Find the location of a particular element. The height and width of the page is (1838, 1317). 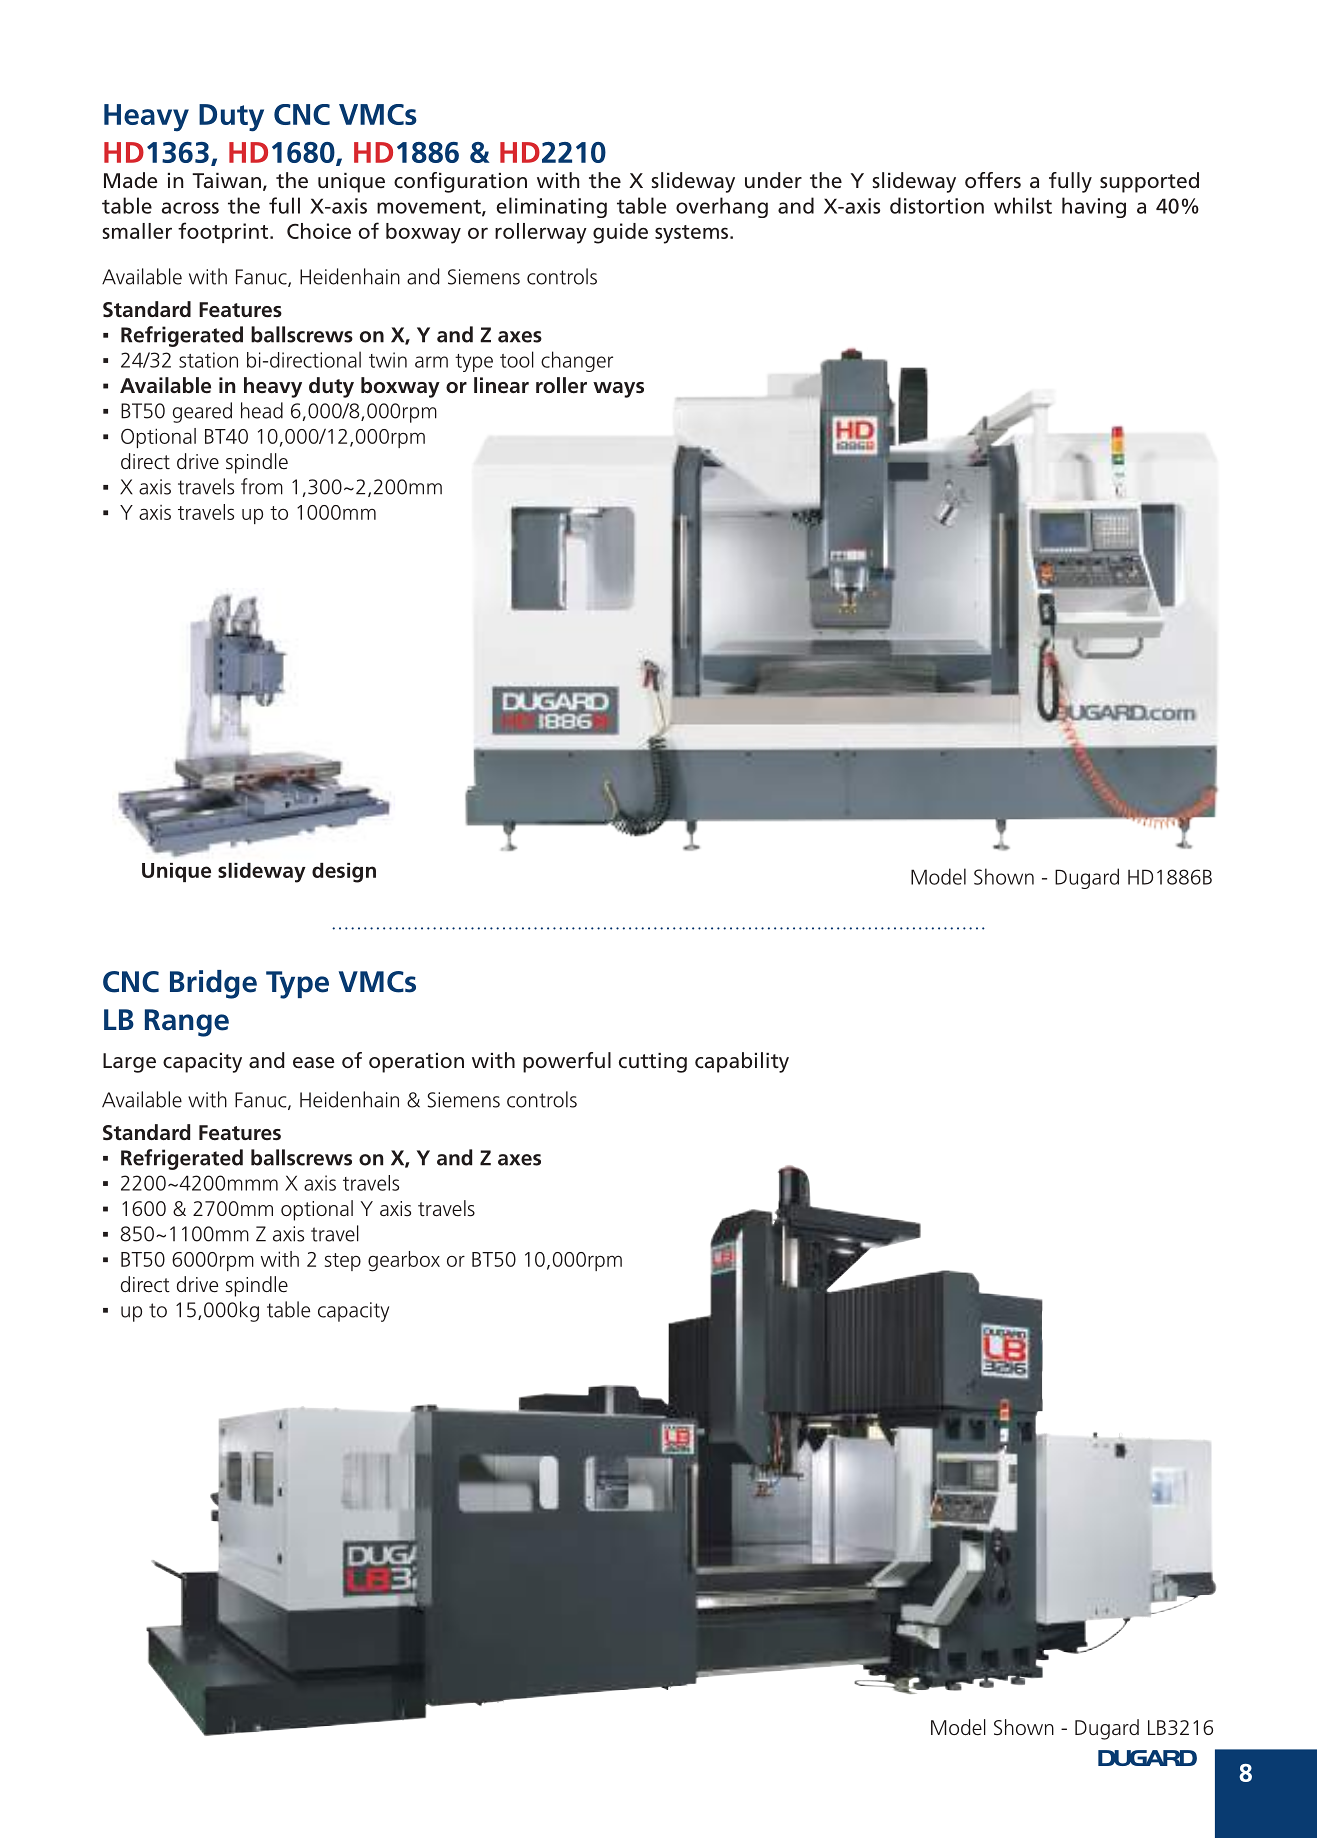

design is located at coordinates (344, 873).
